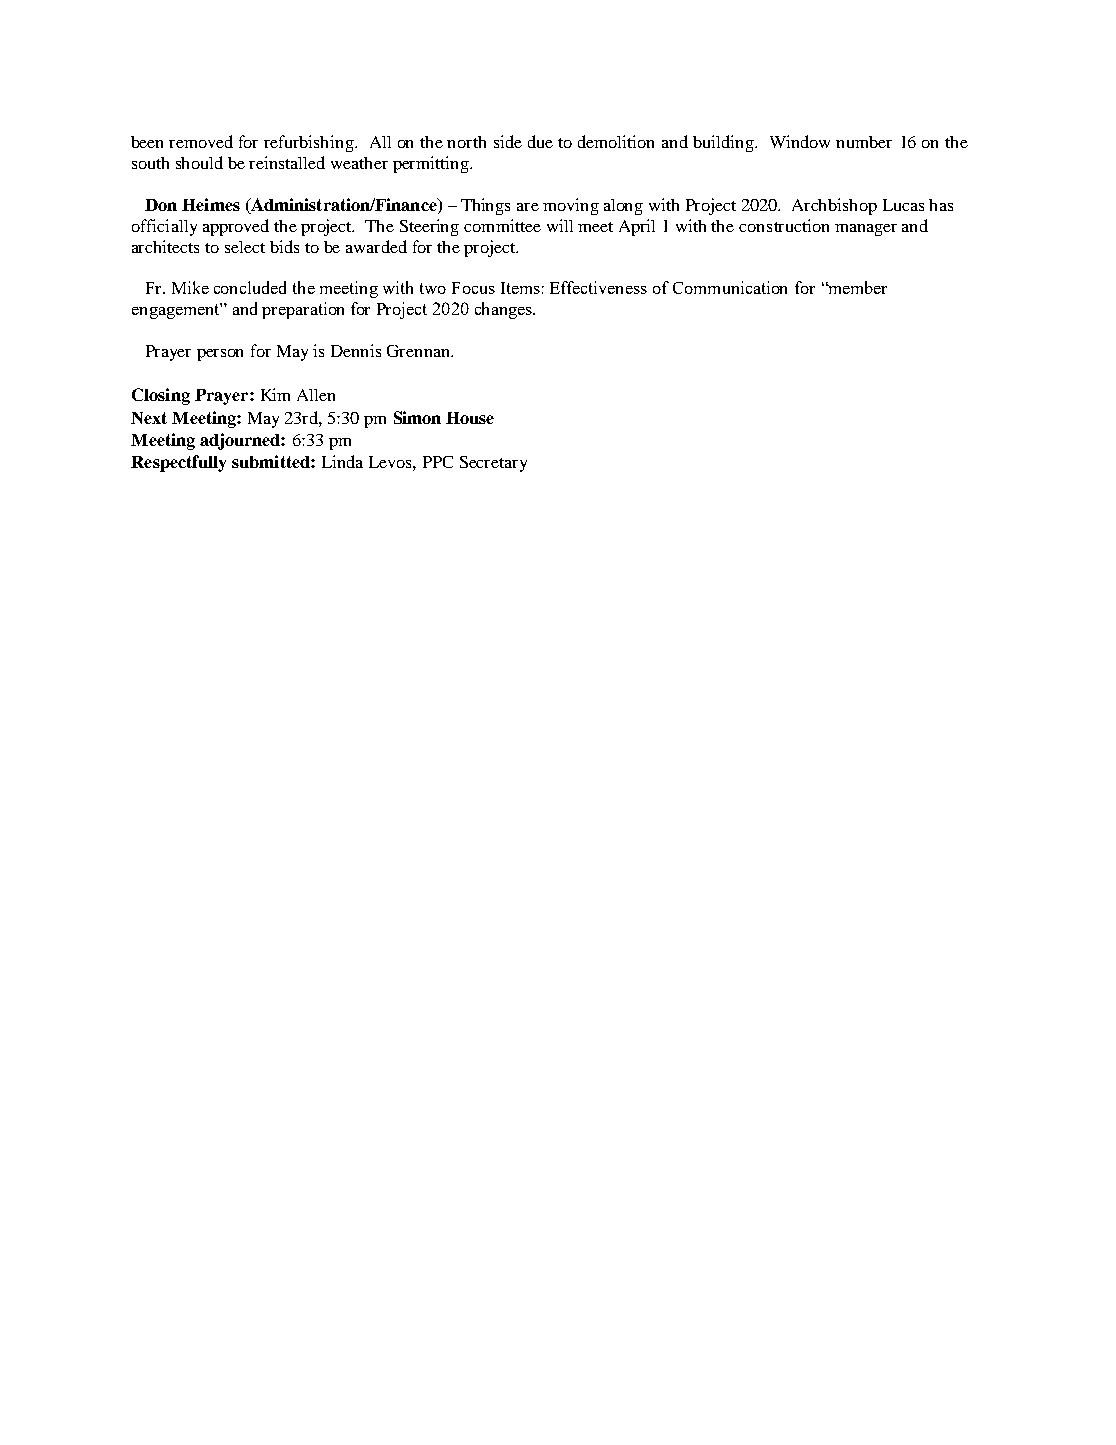 The width and height of the image is (1116, 1445). Describe the element at coordinates (598, 287) in the image. I see `Effectiveness` at that location.
